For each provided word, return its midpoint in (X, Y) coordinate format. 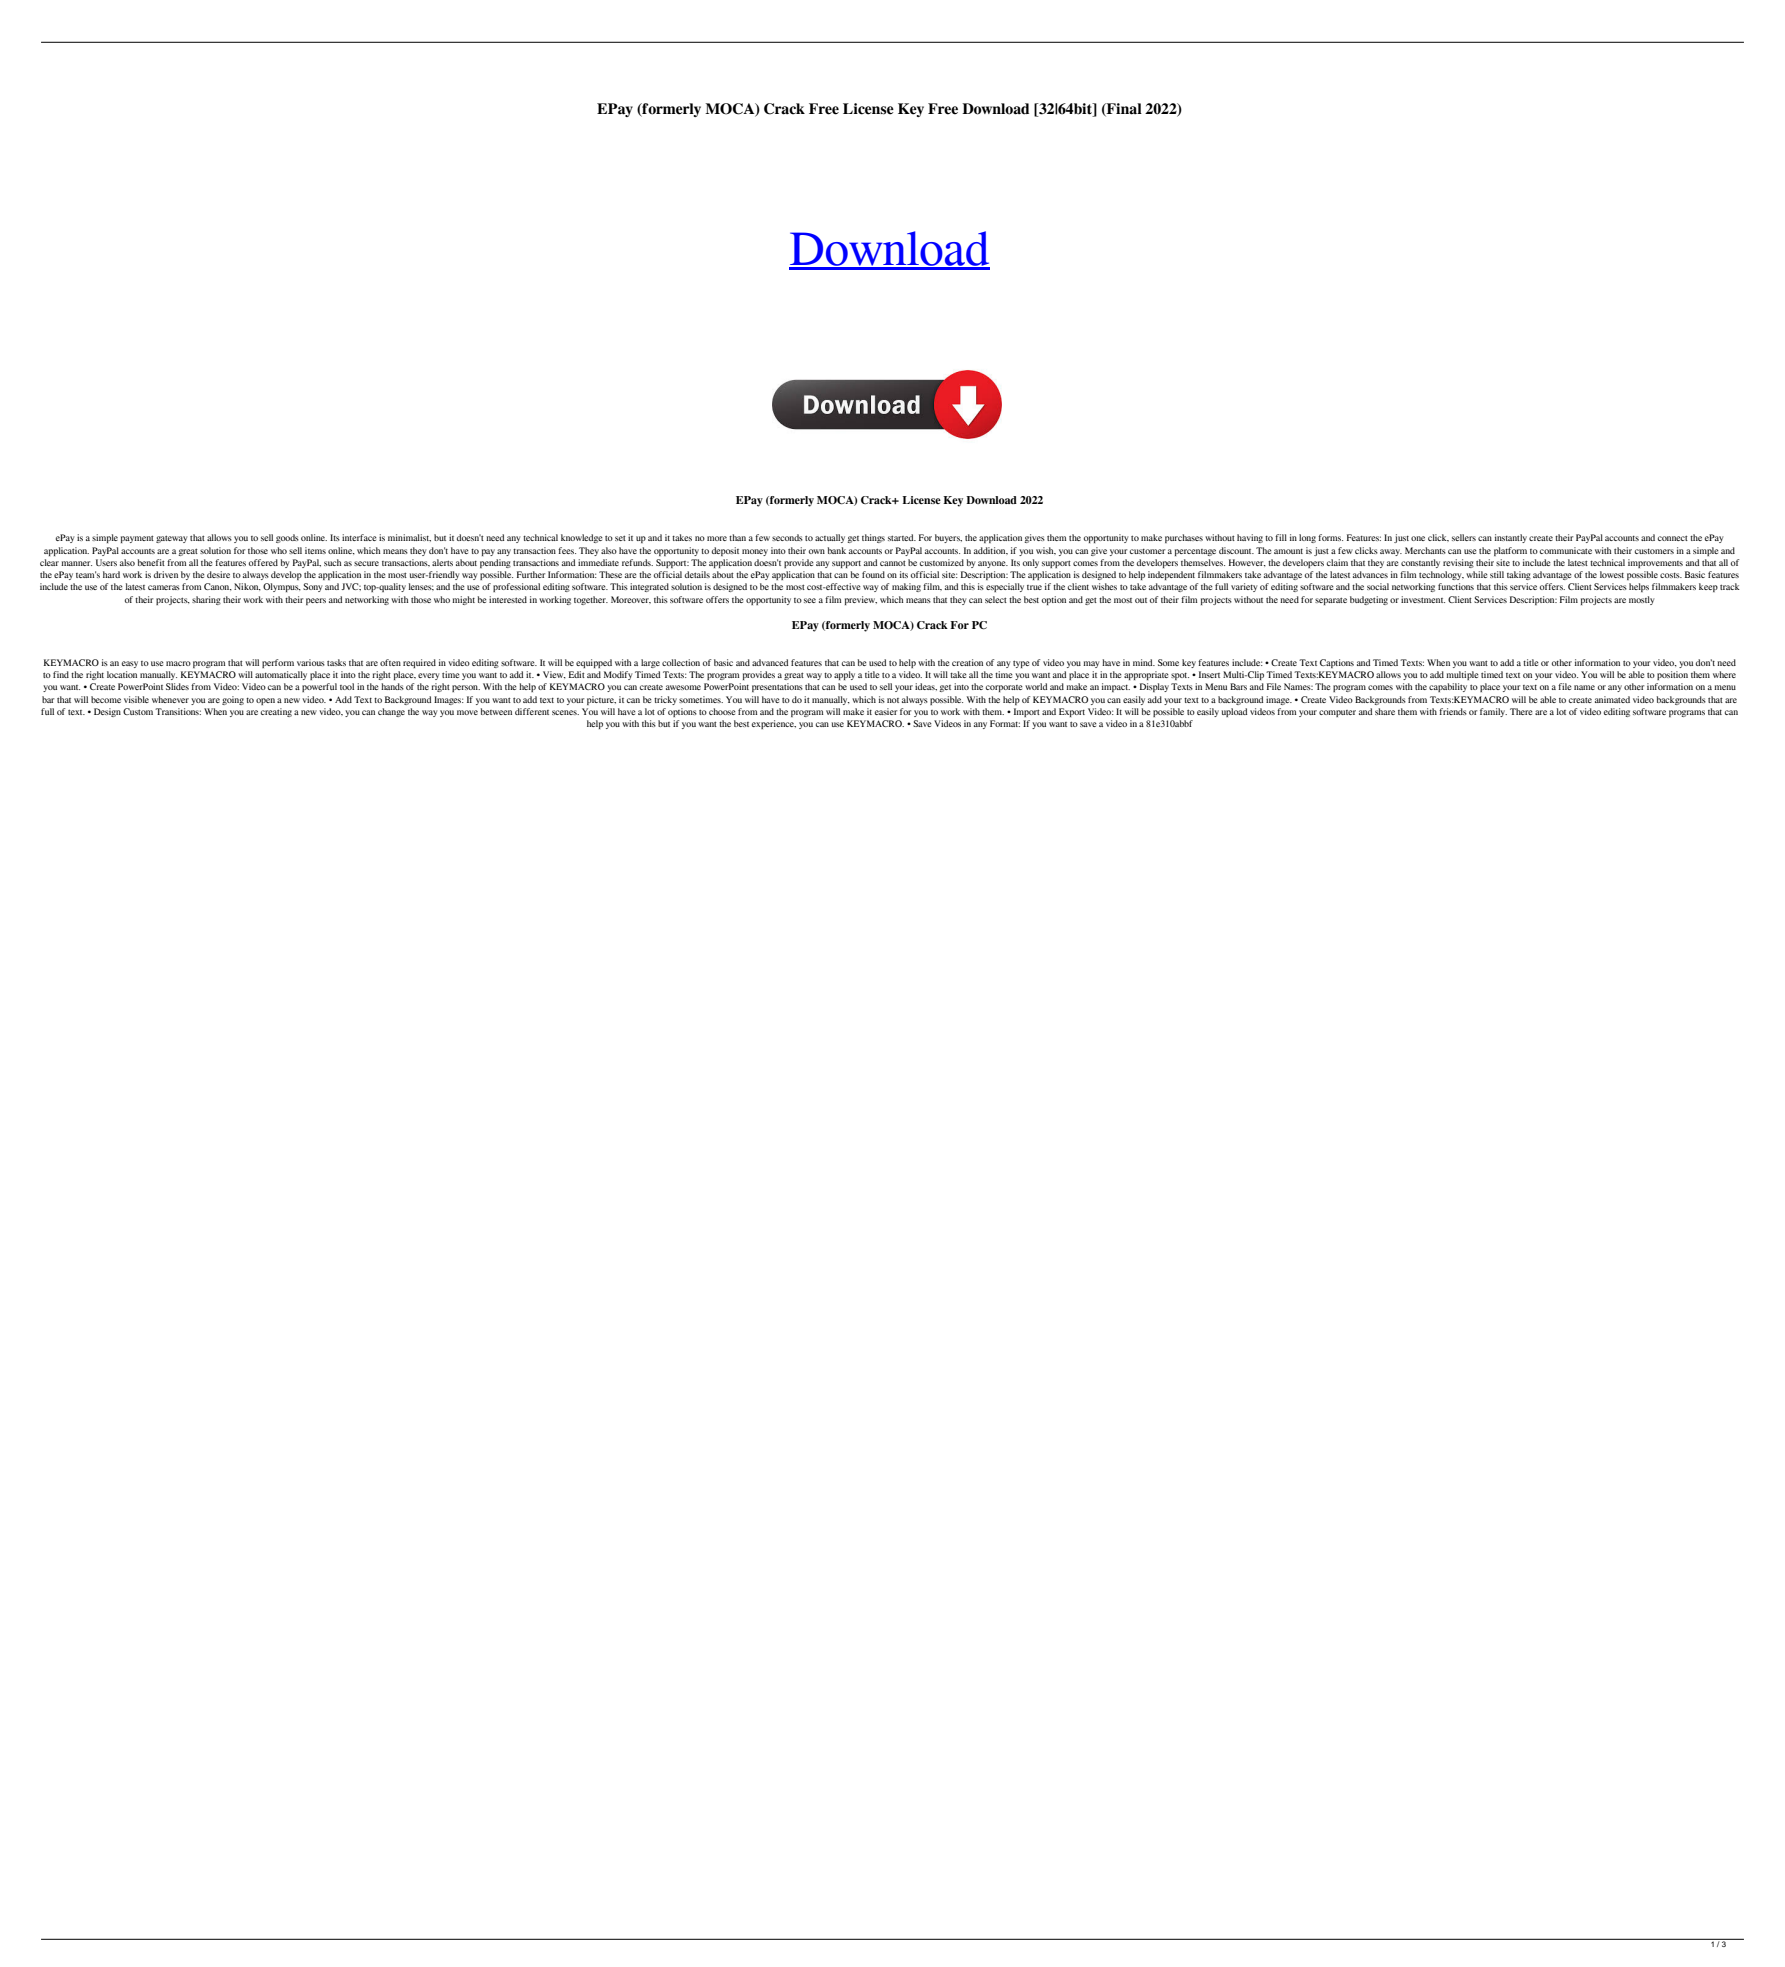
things (873, 538)
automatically (281, 675)
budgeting (1369, 600)
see (810, 600)
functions (1456, 586)
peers (316, 601)
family (1493, 712)
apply (844, 675)
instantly (1511, 538)
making (906, 587)
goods (287, 538)
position (1672, 675)
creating (276, 712)
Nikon (247, 587)
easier (886, 711)
